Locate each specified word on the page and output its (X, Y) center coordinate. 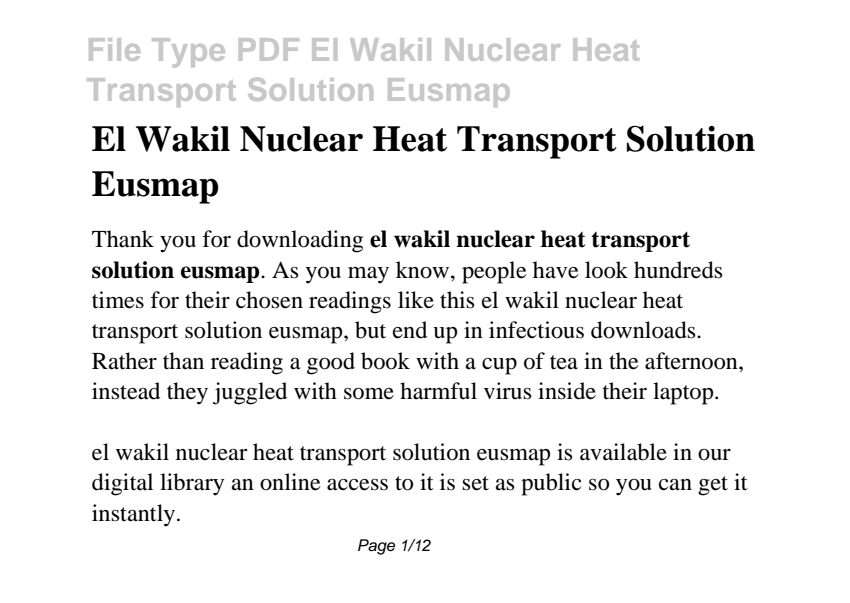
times (118, 300)
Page (376, 547)
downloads (644, 330)
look (606, 270)
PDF (269, 49)
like (416, 300)
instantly (135, 515)
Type (188, 53)
